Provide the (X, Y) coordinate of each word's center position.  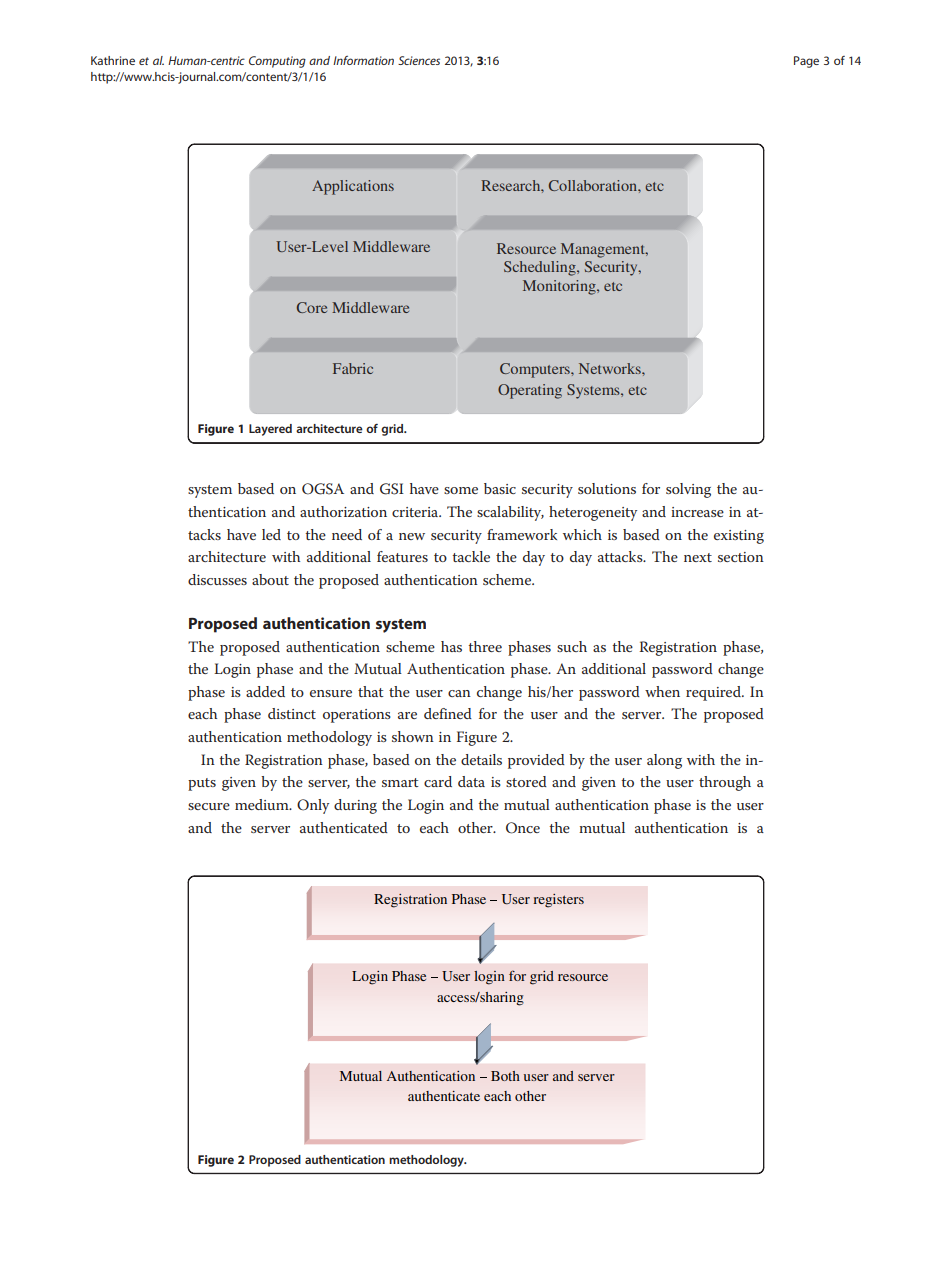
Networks (611, 368)
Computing (277, 62)
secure (209, 806)
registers (558, 901)
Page (806, 62)
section (741, 557)
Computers (536, 370)
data (471, 781)
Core (312, 307)
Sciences (419, 60)
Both (505, 1076)
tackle (471, 556)
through (725, 783)
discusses (217, 579)
